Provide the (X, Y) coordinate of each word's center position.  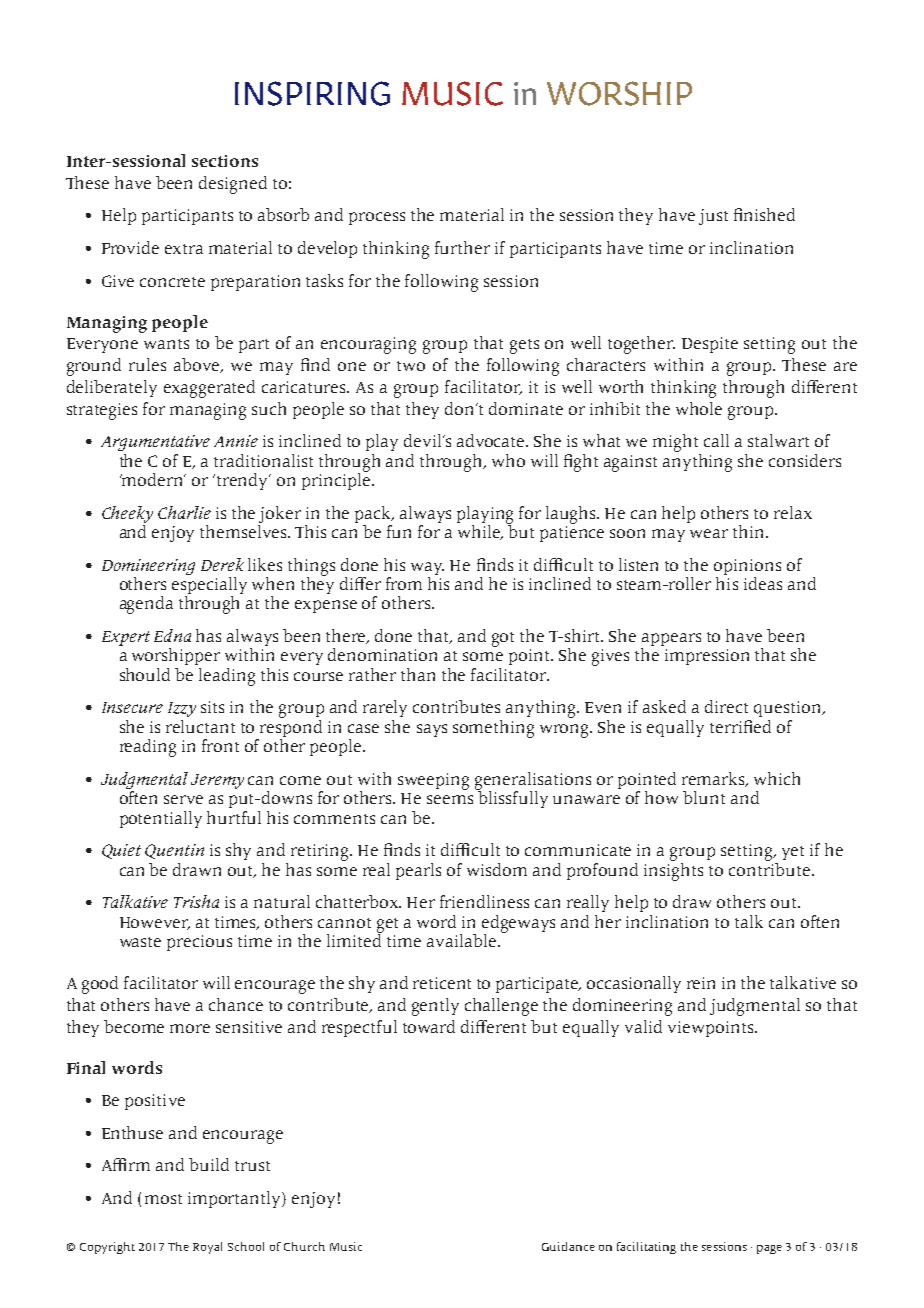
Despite (710, 345)
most (163, 1199)
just (713, 217)
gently (435, 1007)
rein (701, 983)
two (411, 366)
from (404, 583)
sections (225, 161)
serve (183, 799)
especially (209, 585)
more (190, 1028)
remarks (714, 779)
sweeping (433, 781)
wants (166, 344)
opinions (747, 567)
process (377, 218)
